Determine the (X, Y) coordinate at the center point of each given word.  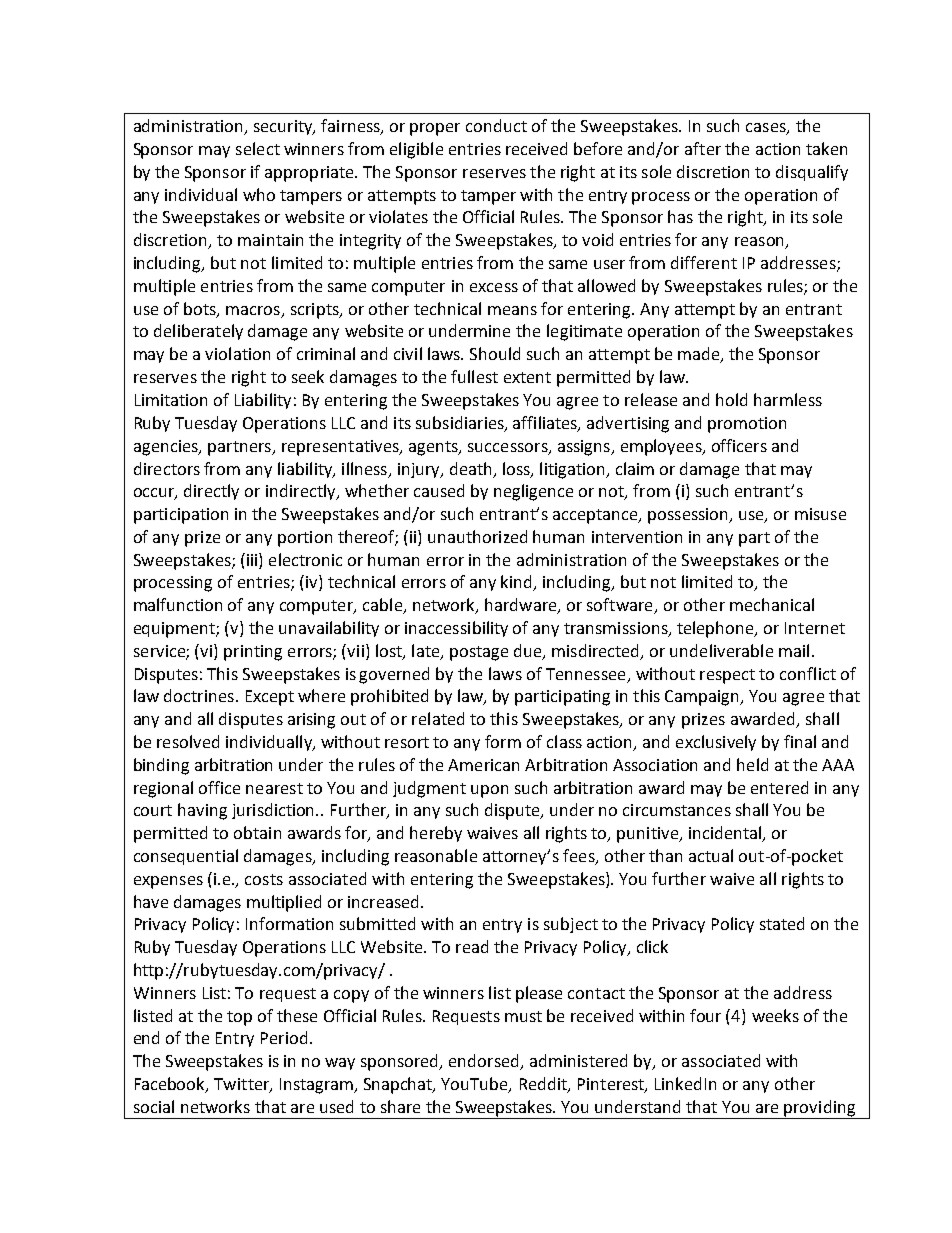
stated (782, 923)
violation (237, 353)
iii (252, 559)
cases (767, 129)
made (700, 355)
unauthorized (477, 536)
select (258, 148)
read (472, 946)
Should (495, 353)
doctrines (199, 695)
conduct (496, 125)
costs (264, 879)
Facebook (171, 1085)
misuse (820, 514)
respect (727, 676)
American (483, 765)
